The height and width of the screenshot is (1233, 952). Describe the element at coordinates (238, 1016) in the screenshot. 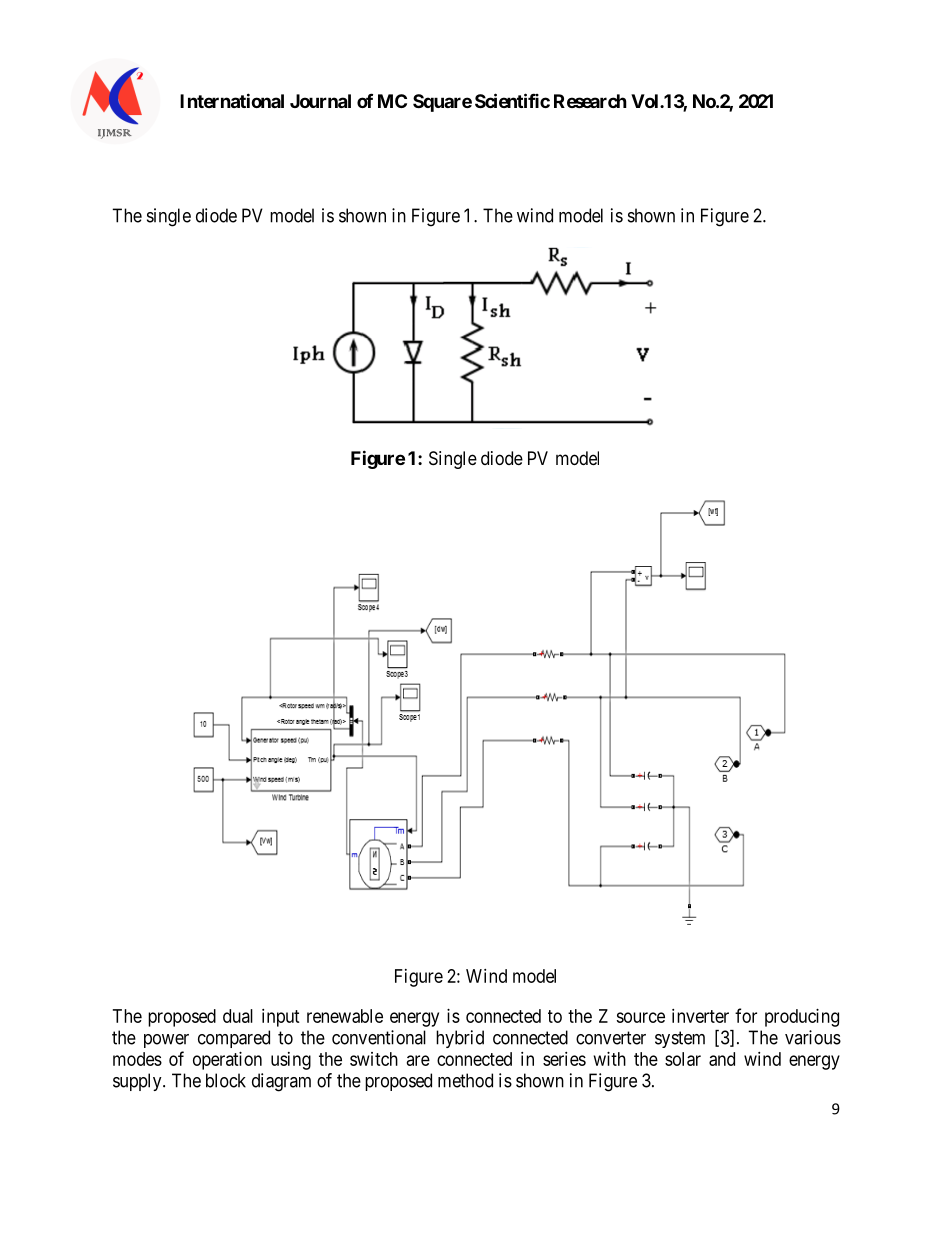

I see `dual` at that location.
